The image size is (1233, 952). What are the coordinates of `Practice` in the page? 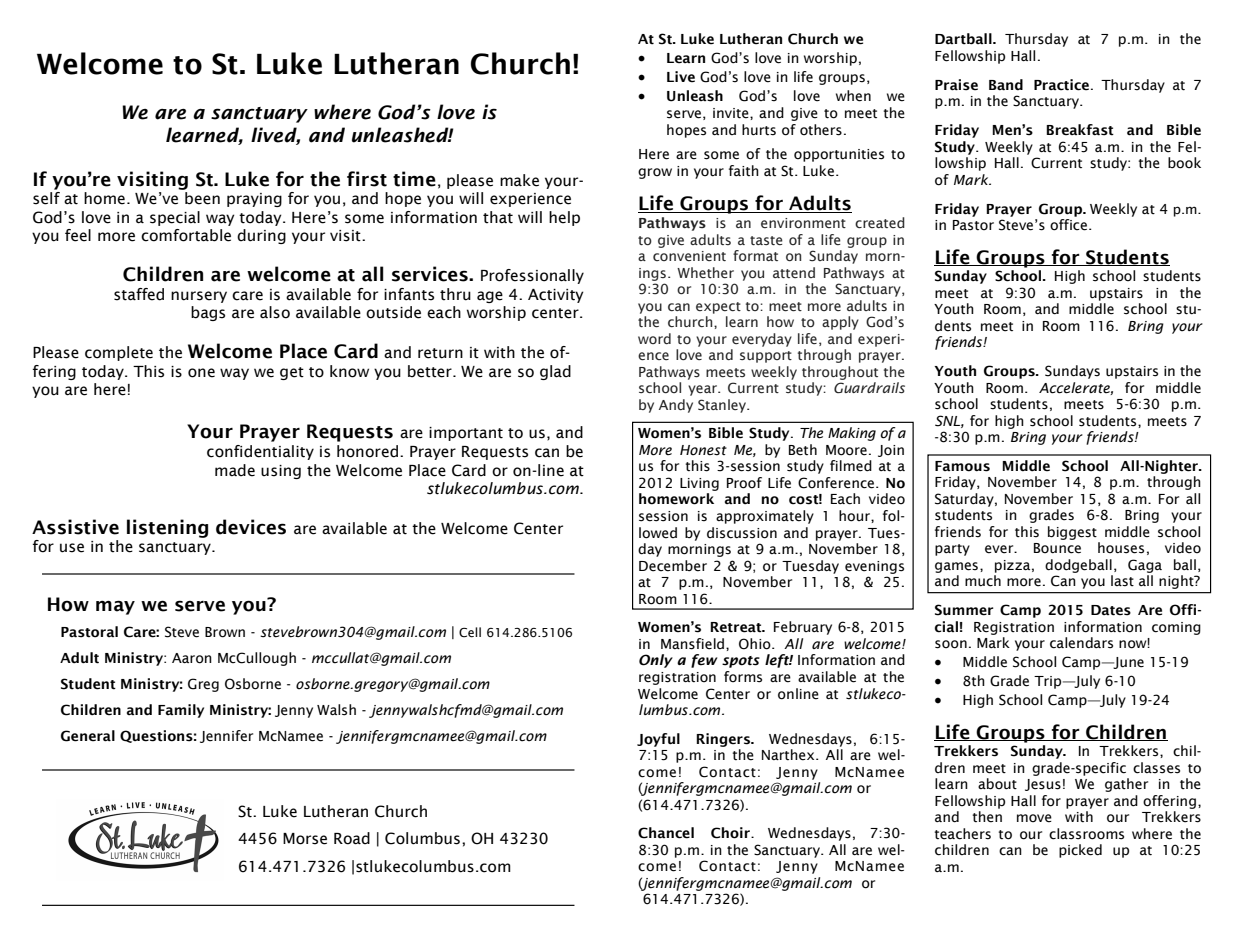 It's located at (1061, 85).
